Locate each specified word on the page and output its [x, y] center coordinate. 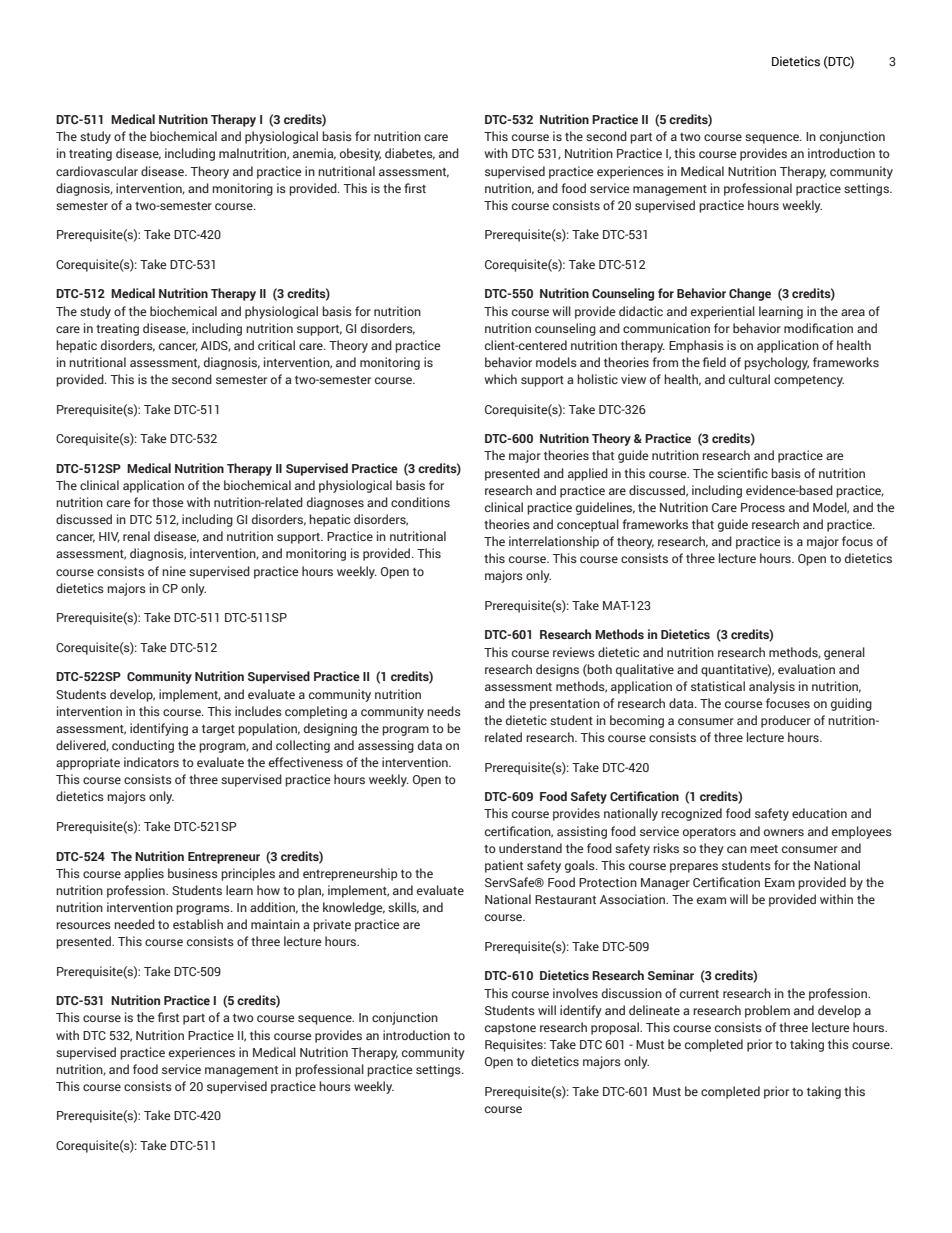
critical [276, 345]
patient [504, 866]
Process [763, 507]
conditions [420, 502]
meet [764, 849]
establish [198, 924]
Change [750, 294]
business [193, 873]
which [500, 379]
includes [258, 711]
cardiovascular [97, 171]
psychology [776, 363]
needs [444, 711]
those [168, 502]
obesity [360, 154]
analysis [772, 687]
